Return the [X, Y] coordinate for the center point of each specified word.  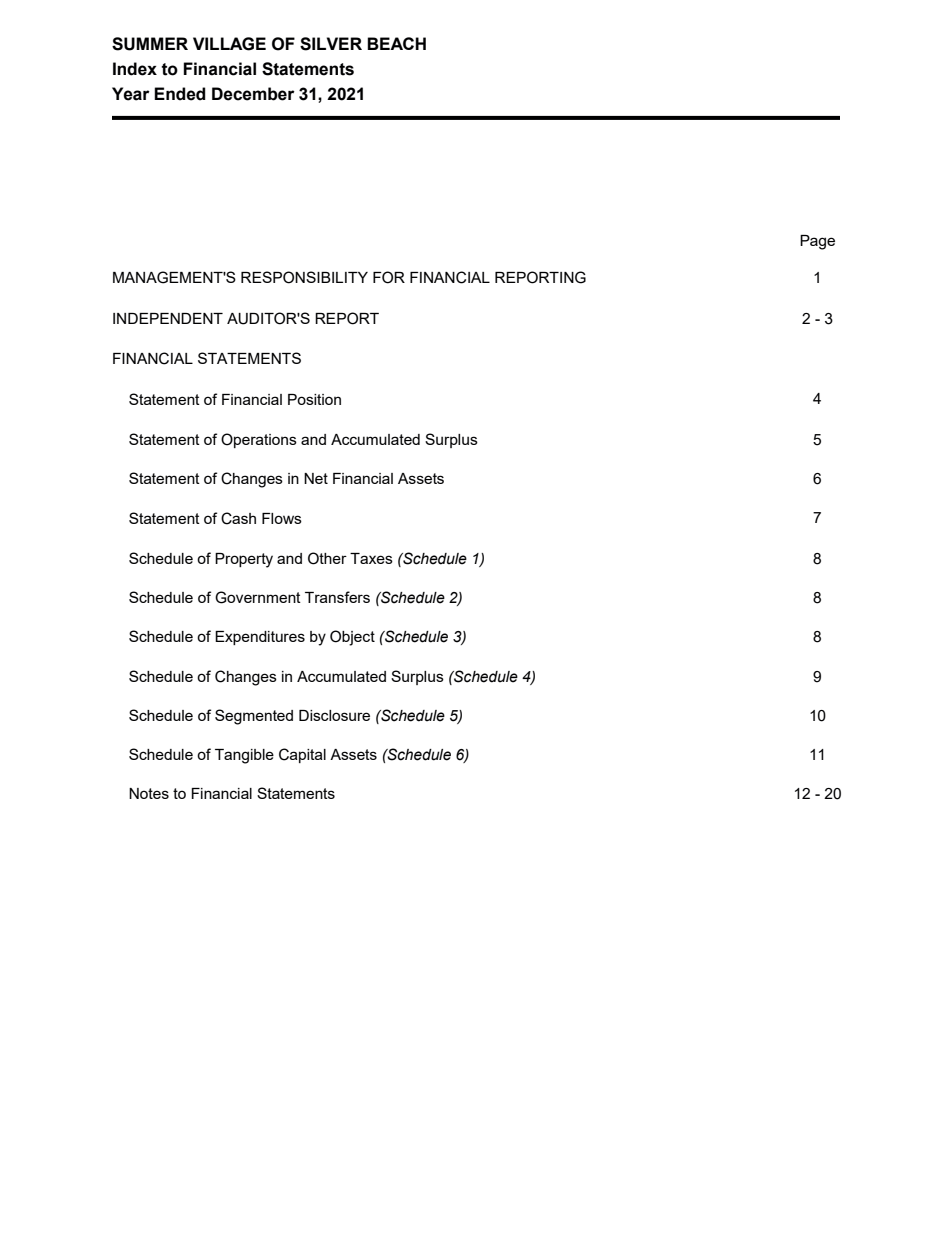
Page [817, 242]
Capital [302, 755]
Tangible [244, 756]
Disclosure [334, 715]
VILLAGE [229, 44]
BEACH [396, 43]
